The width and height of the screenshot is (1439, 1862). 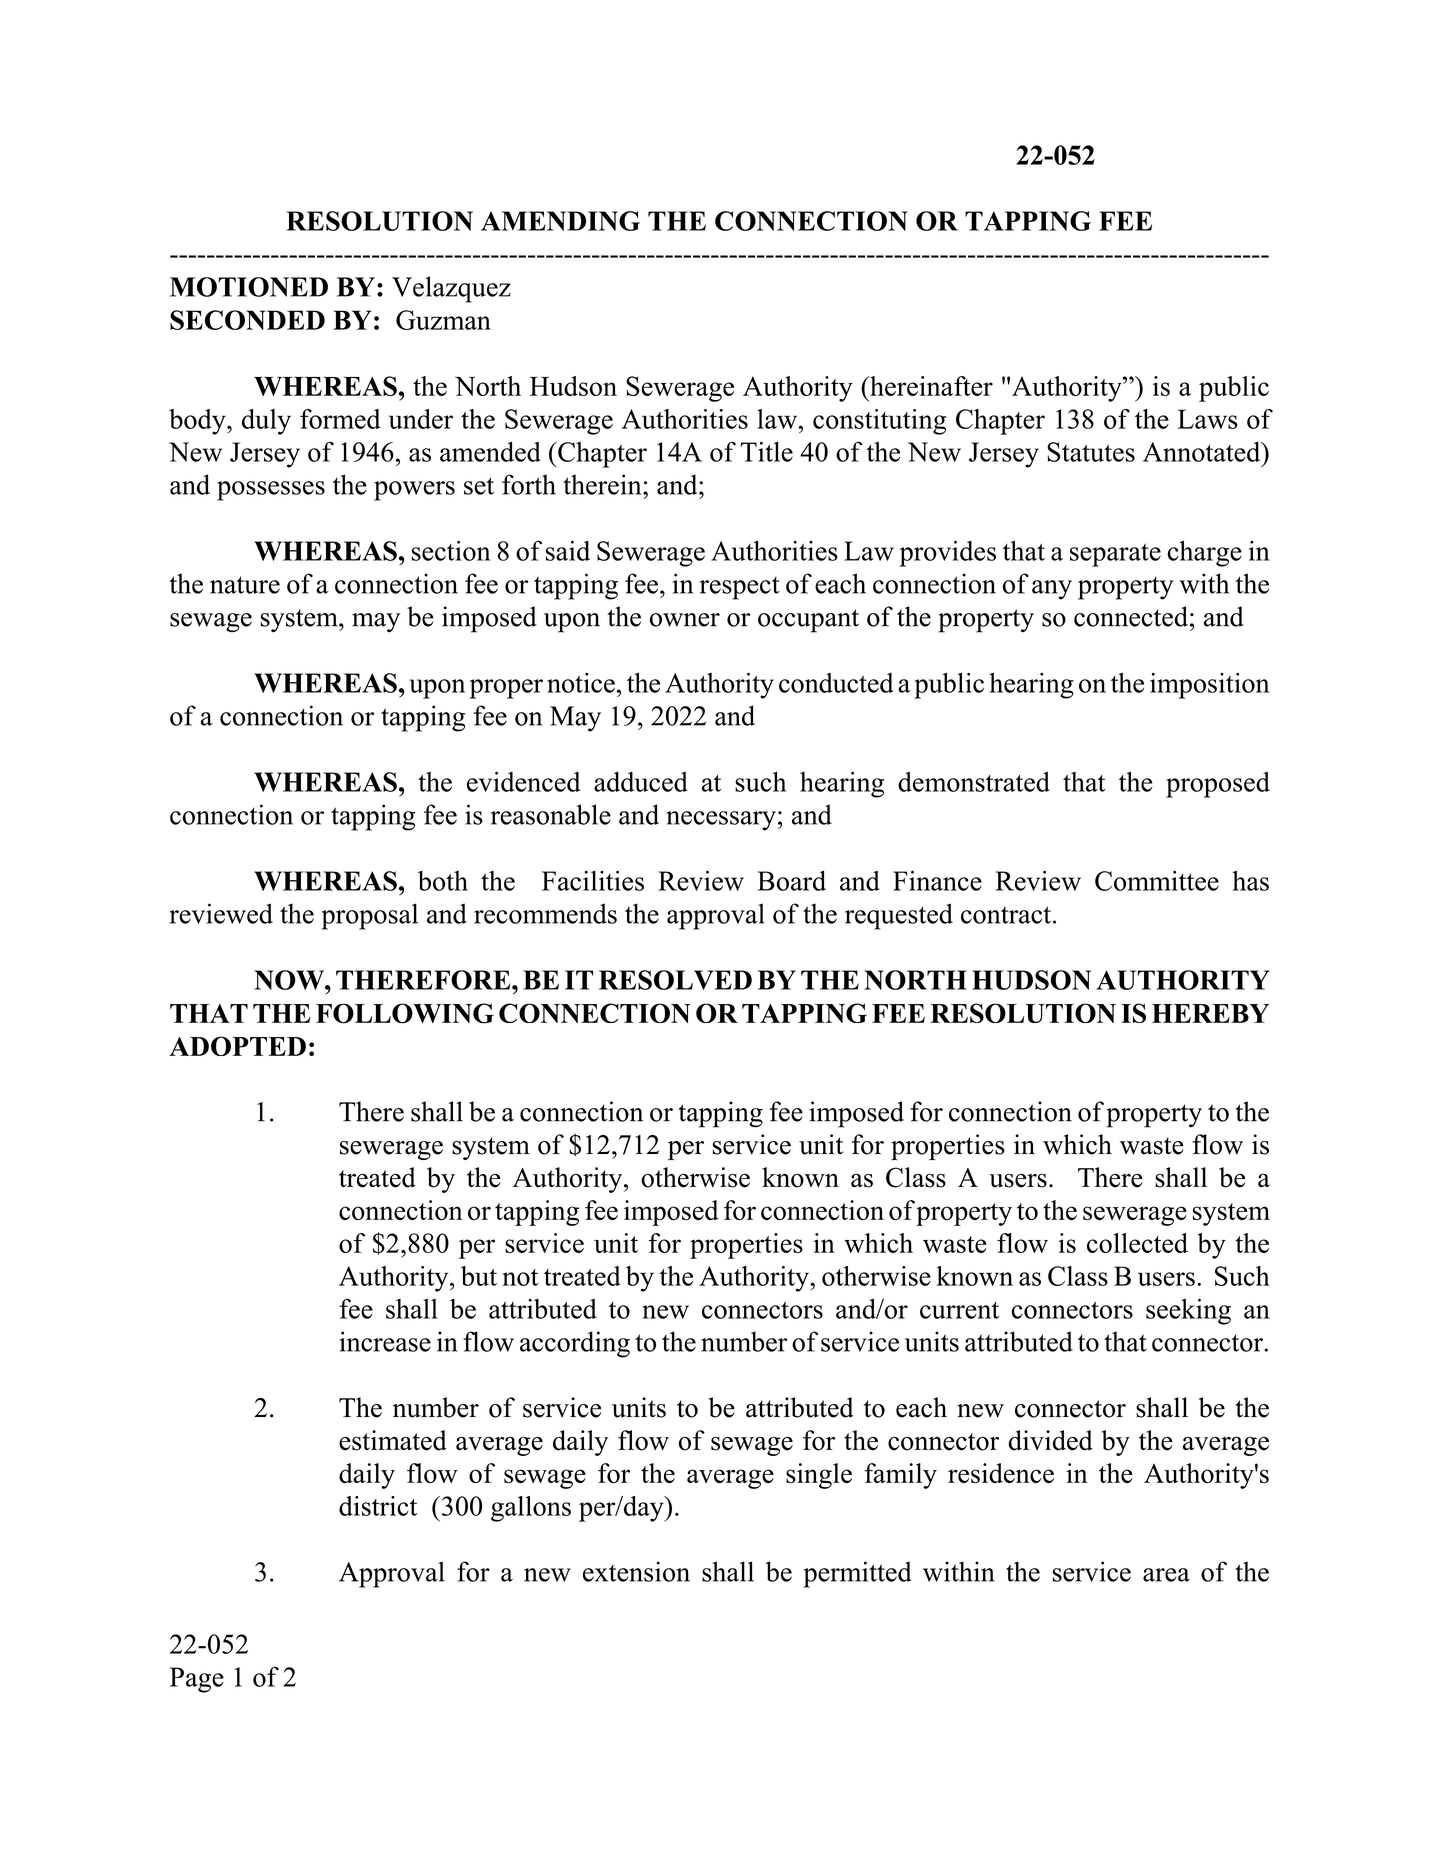 What do you see at coordinates (1157, 881) in the screenshot?
I see `Committee` at bounding box center [1157, 881].
